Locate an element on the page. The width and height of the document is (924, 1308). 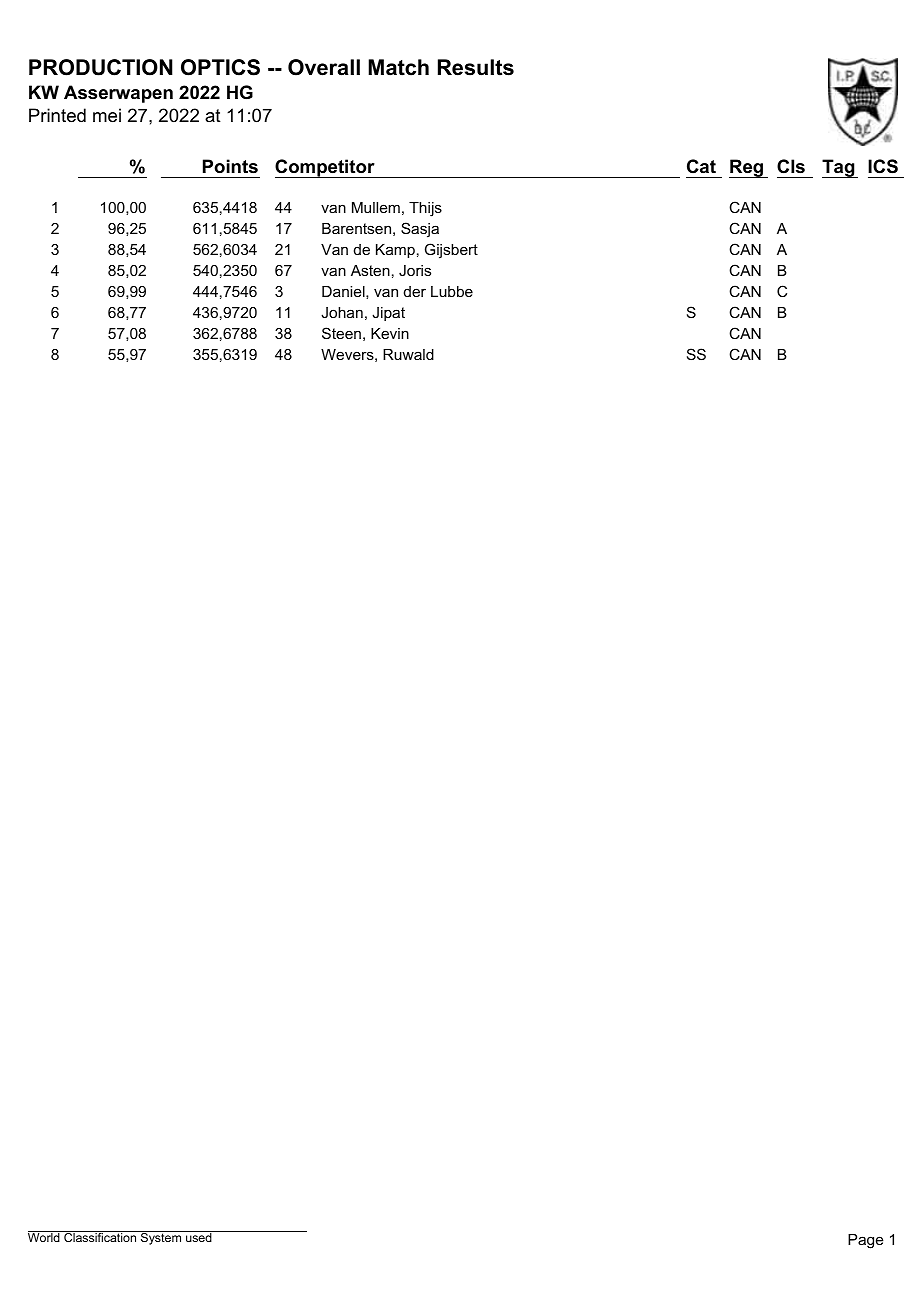
mei is located at coordinates (107, 115).
